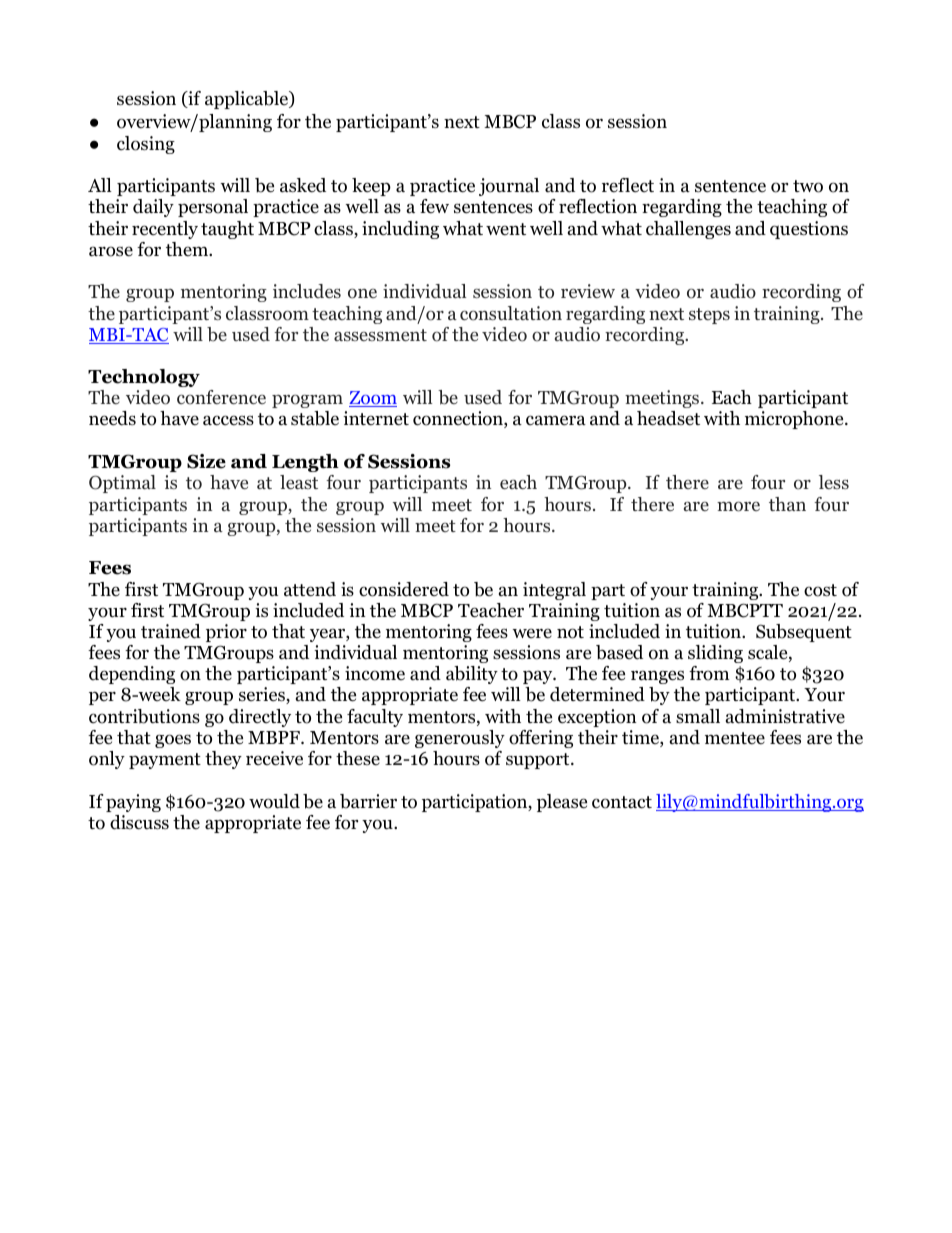 This page has width=952, height=1233. What do you see at coordinates (738, 506) in the page?
I see `more` at bounding box center [738, 506].
